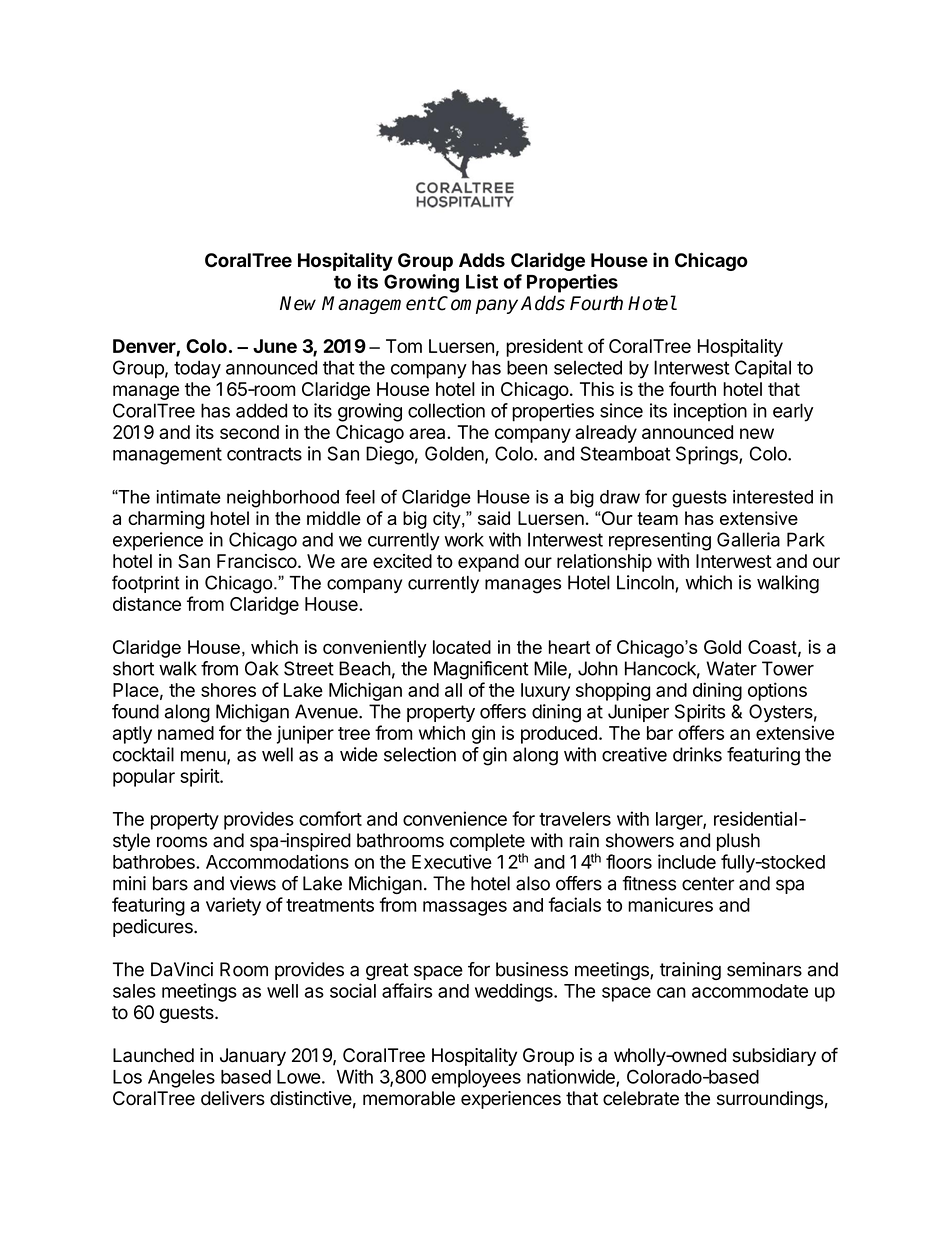 Image resolution: width=952 pixels, height=1233 pixels. Describe the element at coordinates (494, 518) in the image. I see `said` at that location.
